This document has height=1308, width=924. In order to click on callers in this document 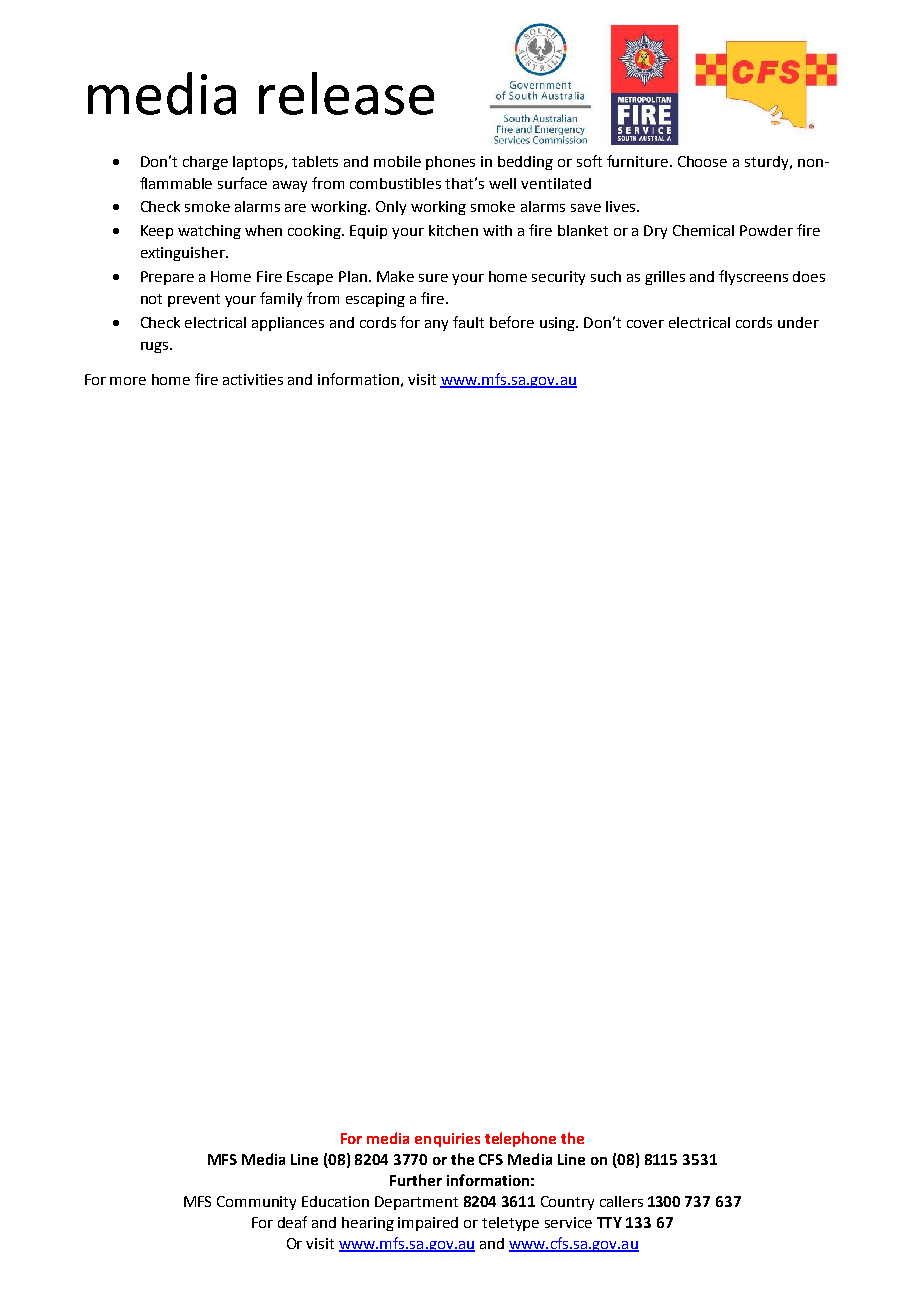, I will do `click(621, 1201)`.
